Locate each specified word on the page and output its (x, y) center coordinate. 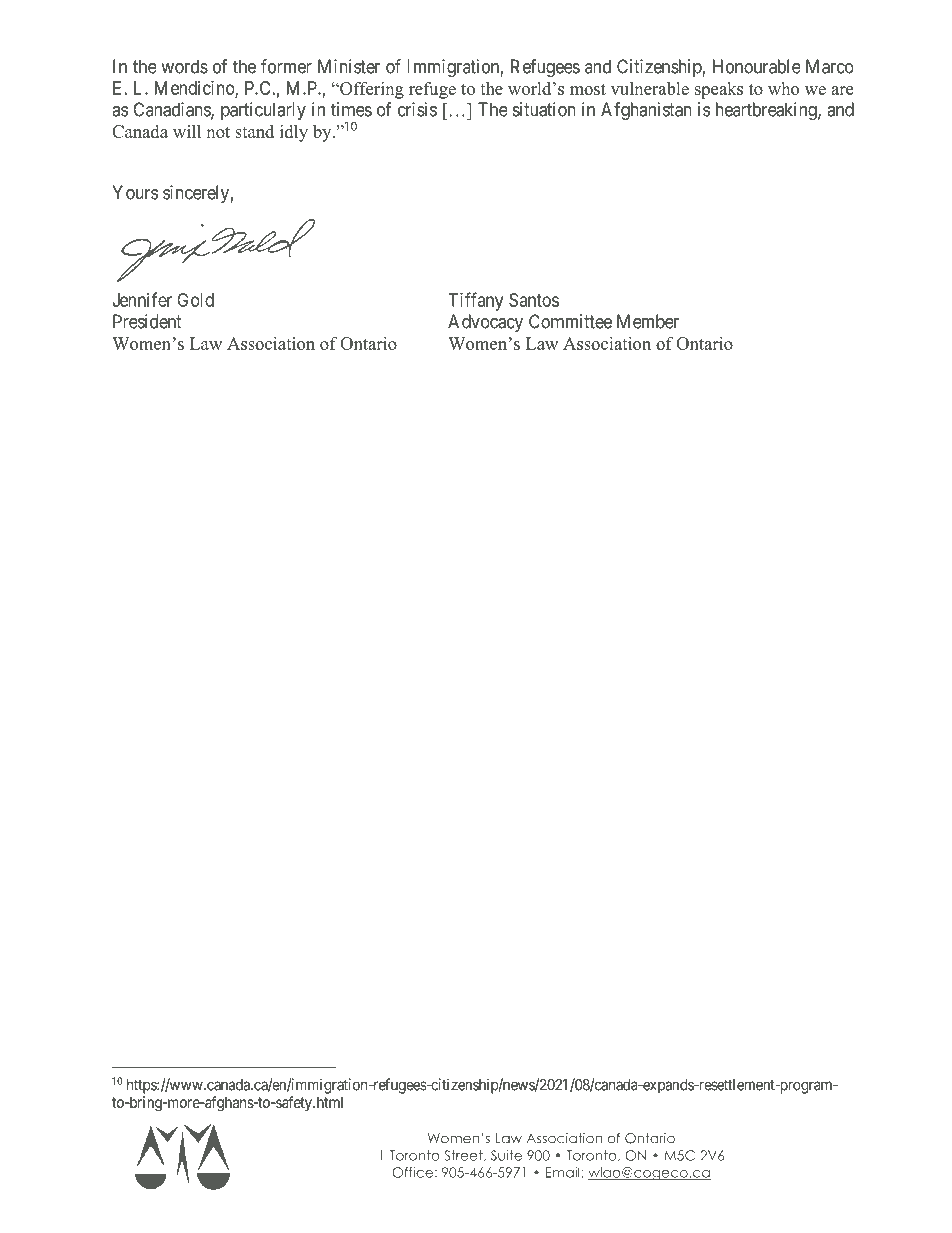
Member (648, 321)
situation (544, 109)
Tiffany (476, 301)
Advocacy (485, 323)
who (783, 88)
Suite (506, 1155)
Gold (195, 300)
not (218, 132)
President (147, 321)
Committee (570, 321)
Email (563, 1172)
